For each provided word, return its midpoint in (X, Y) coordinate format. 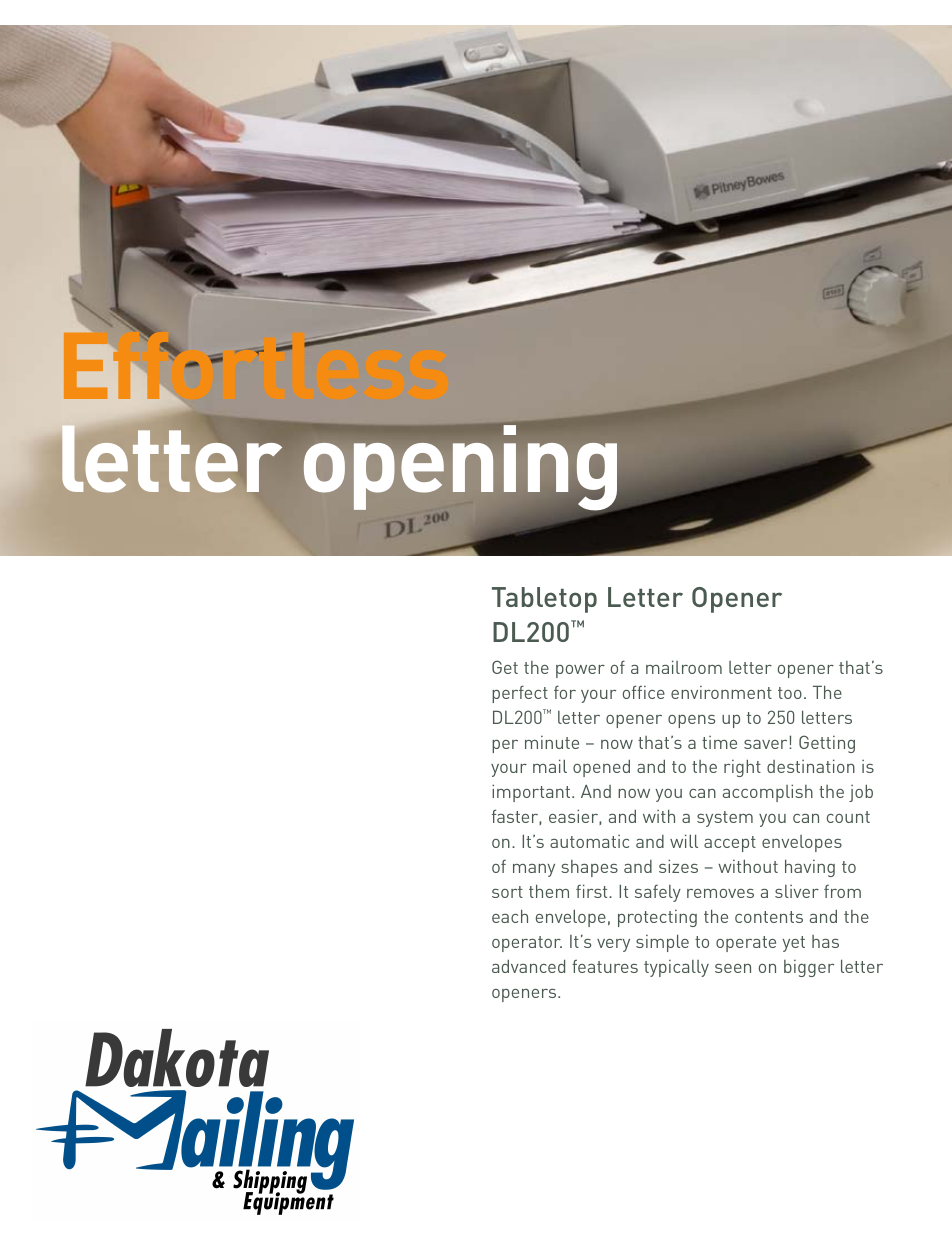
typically (676, 968)
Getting (827, 744)
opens (691, 721)
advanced (528, 966)
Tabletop (544, 600)
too (790, 693)
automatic (589, 841)
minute (552, 742)
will (684, 841)
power (580, 671)
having (810, 868)
